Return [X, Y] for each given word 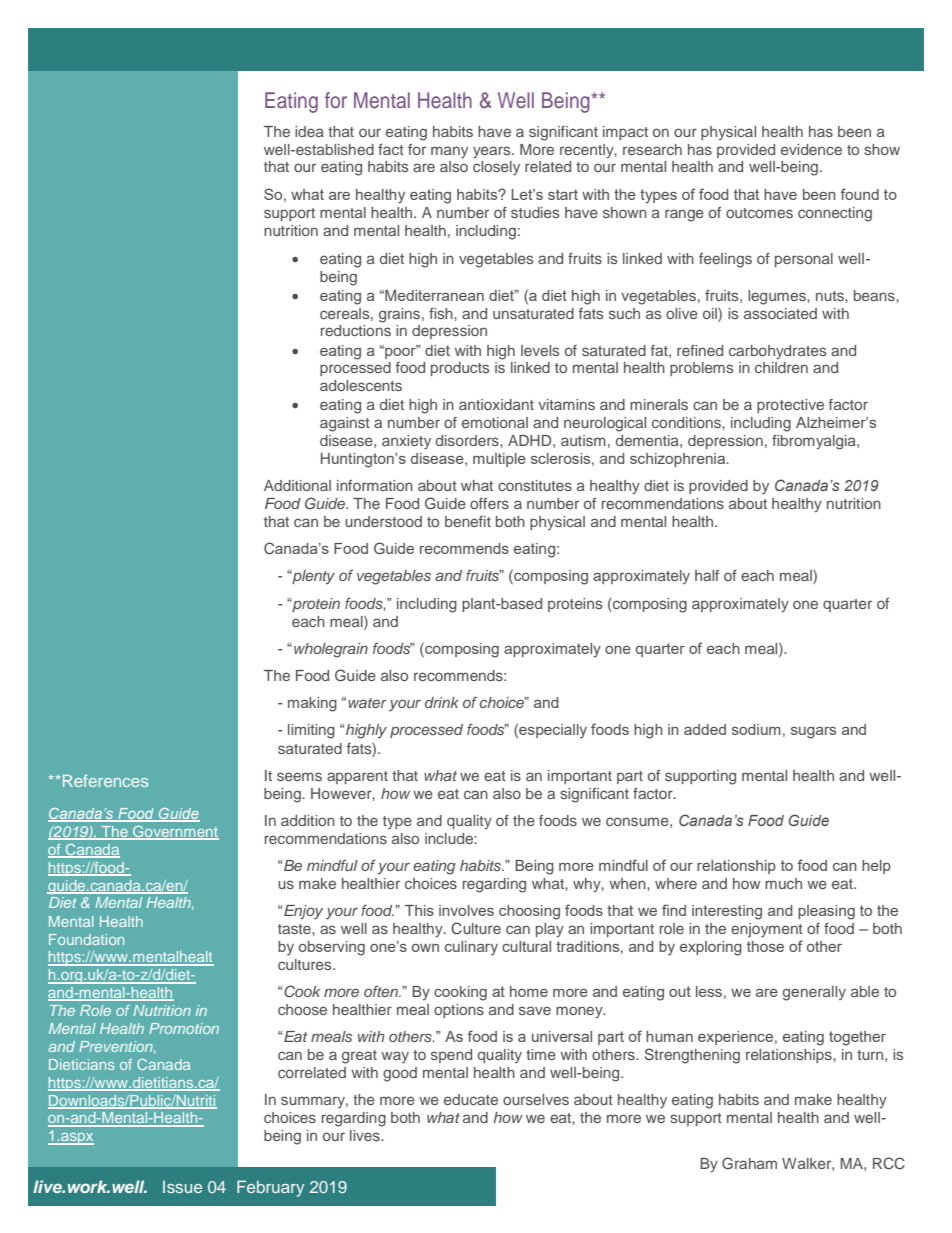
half [707, 575]
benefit [468, 521]
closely [496, 168]
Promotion [184, 1028]
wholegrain [331, 650]
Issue [182, 1187]
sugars [813, 733]
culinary [471, 948]
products [460, 369]
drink [442, 702]
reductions [356, 330]
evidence [811, 149]
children [781, 367]
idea [309, 131]
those [765, 946]
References [104, 780]
